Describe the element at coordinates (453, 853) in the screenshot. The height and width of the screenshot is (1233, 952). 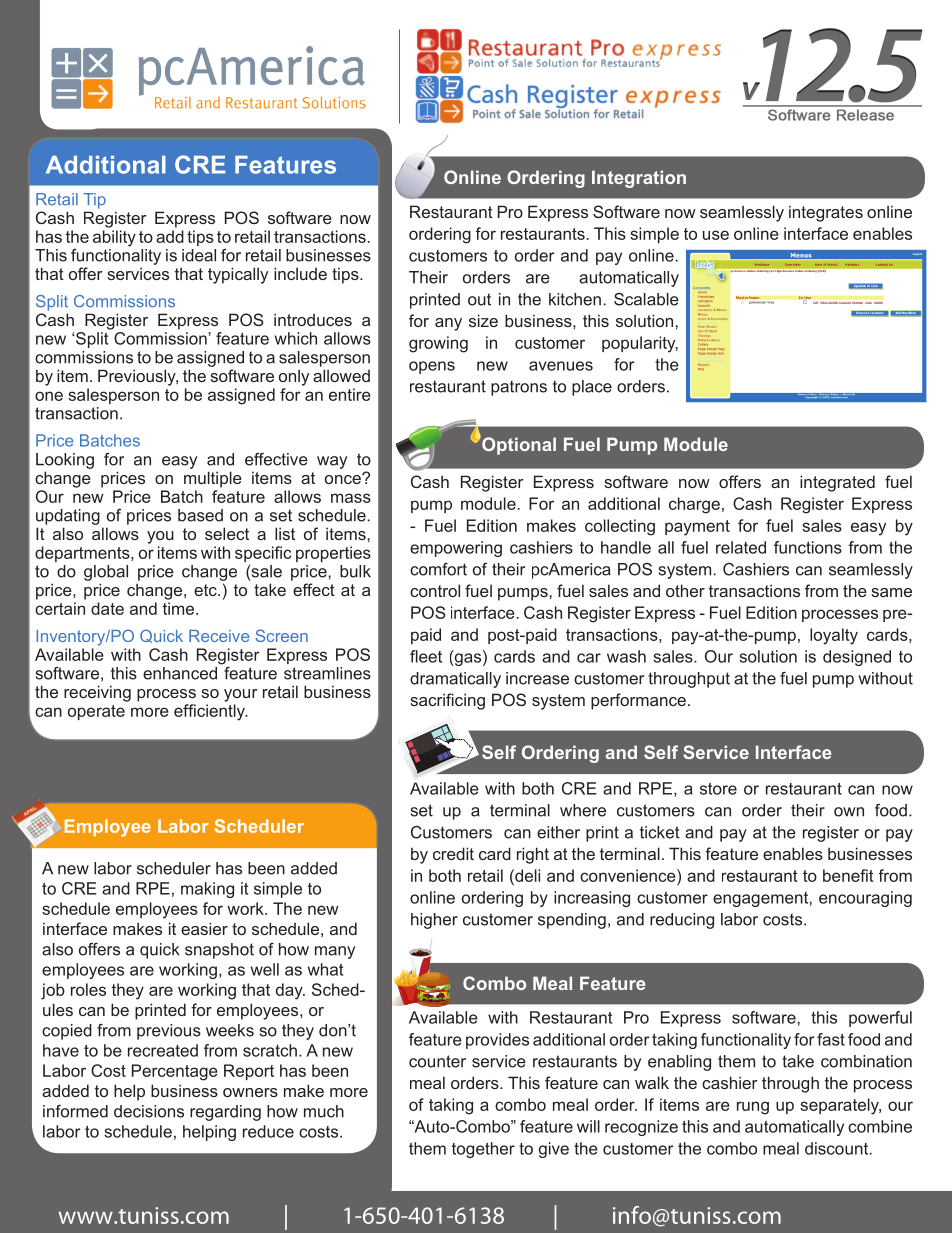
I see `credit` at that location.
